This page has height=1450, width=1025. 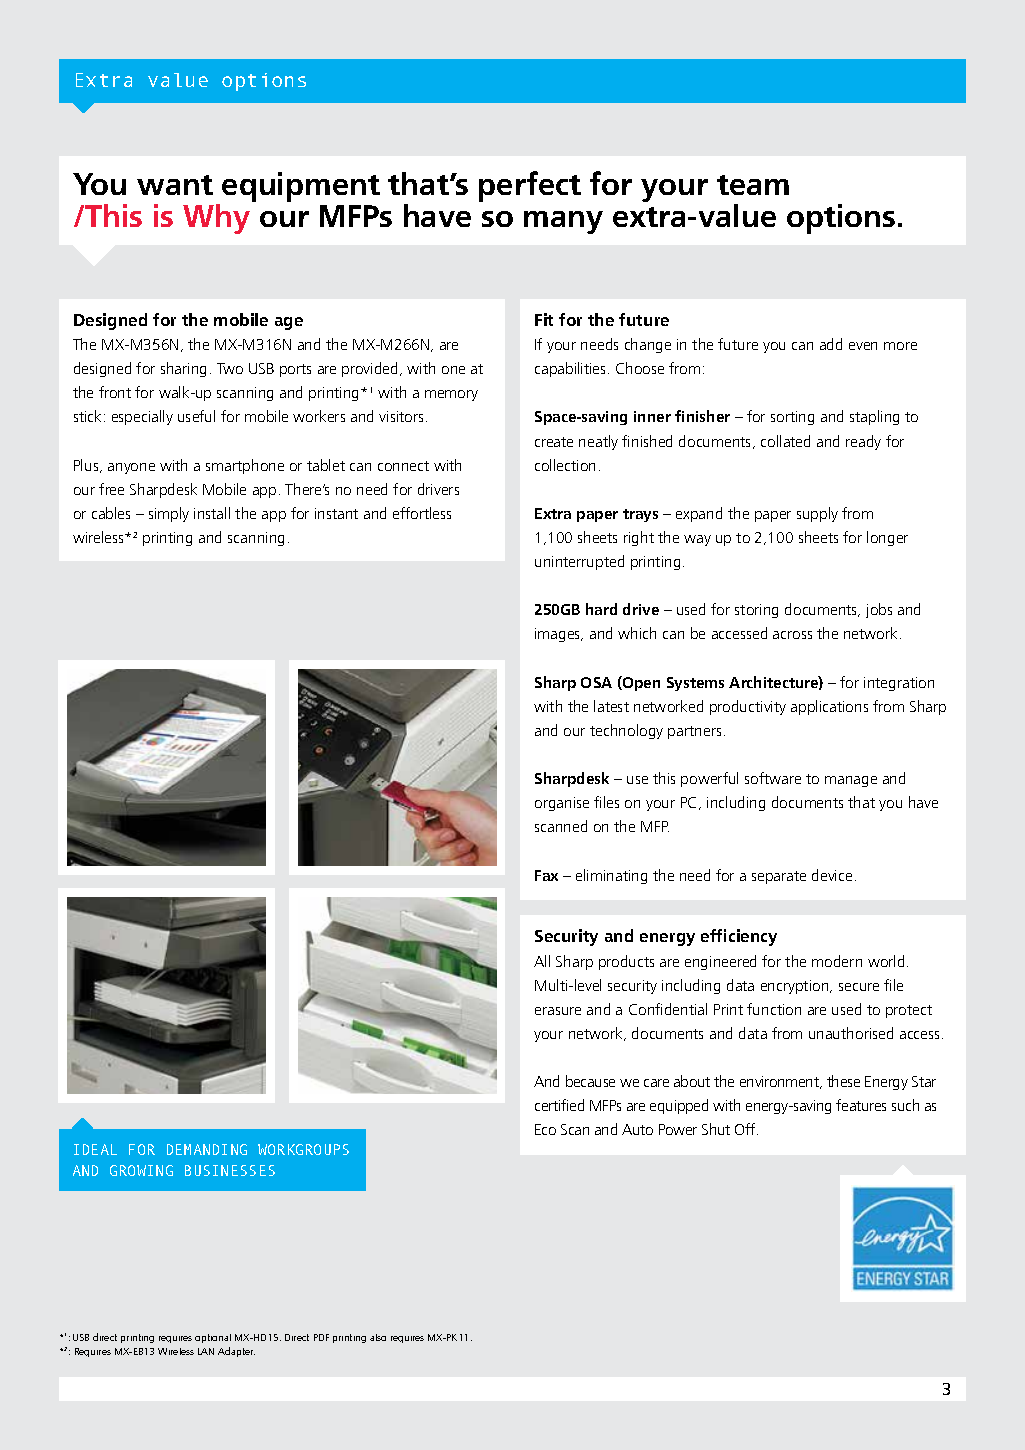 I want to click on perfect, so click(x=530, y=186).
